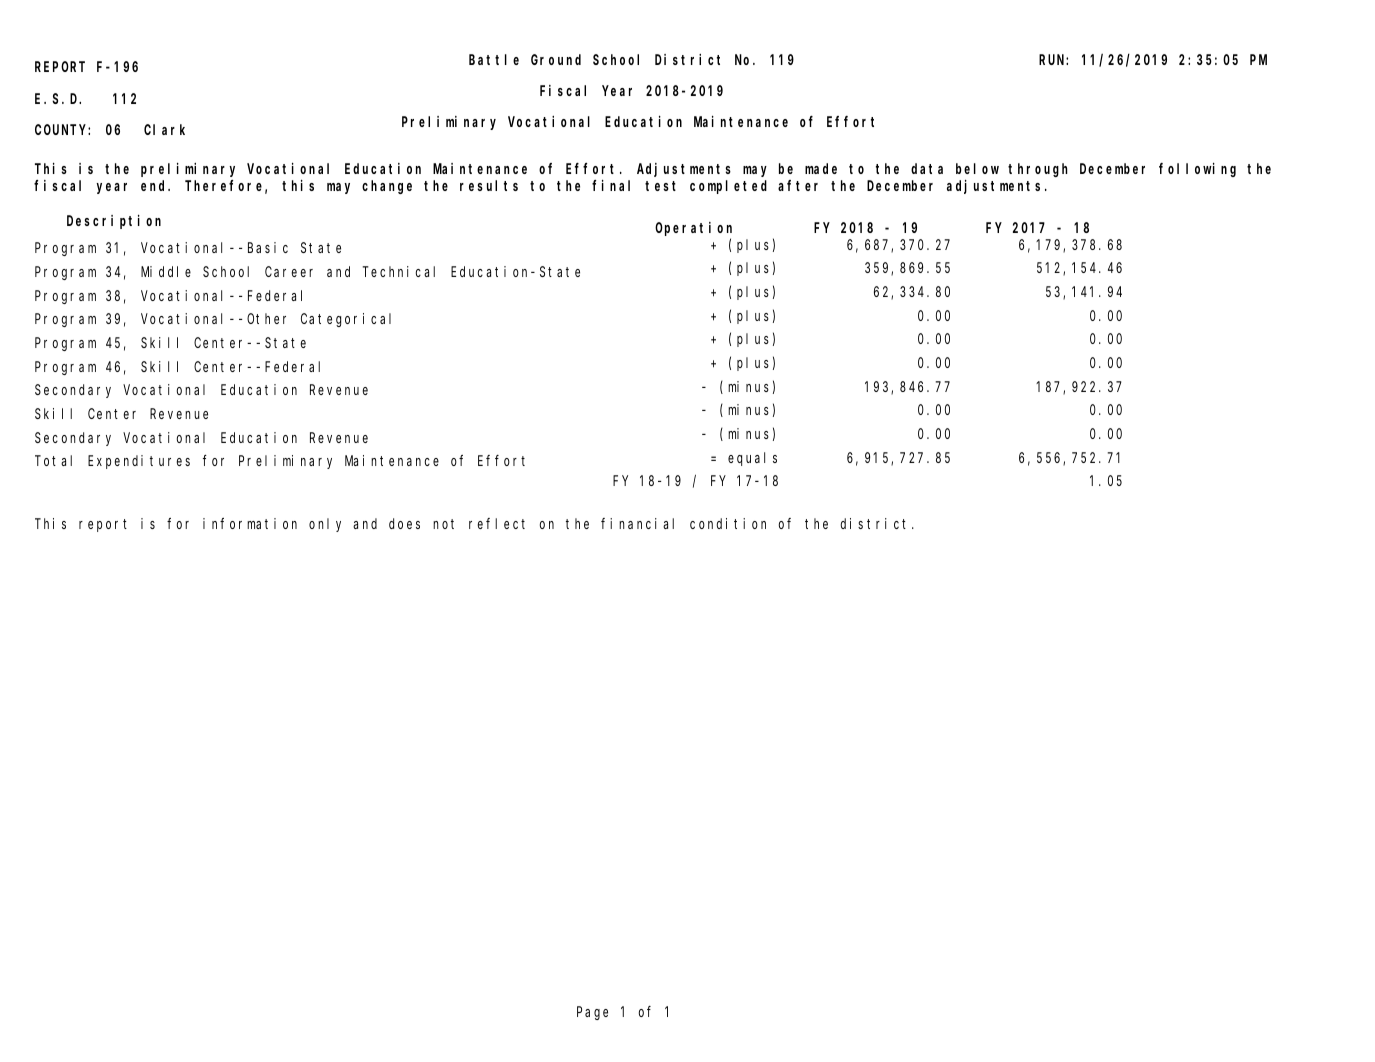  What do you see at coordinates (592, 1013) in the document?
I see `Page` at bounding box center [592, 1013].
